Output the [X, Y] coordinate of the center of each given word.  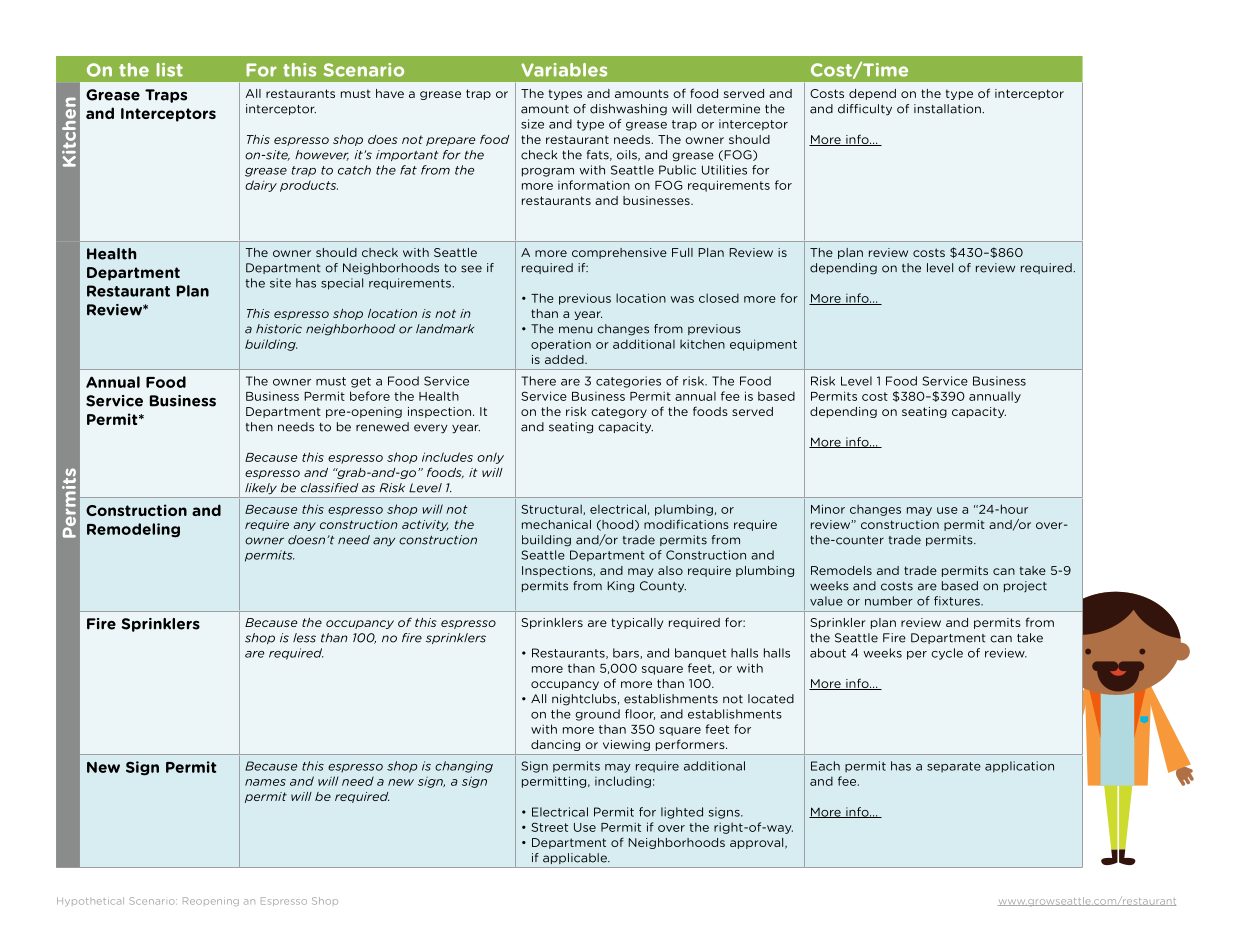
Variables [564, 70]
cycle [947, 654]
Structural [552, 509]
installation [948, 109]
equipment [763, 345]
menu [576, 330]
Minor [828, 509]
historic [279, 329]
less [304, 638]
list [170, 70]
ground [597, 715]
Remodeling [133, 530]
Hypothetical [90, 901]
